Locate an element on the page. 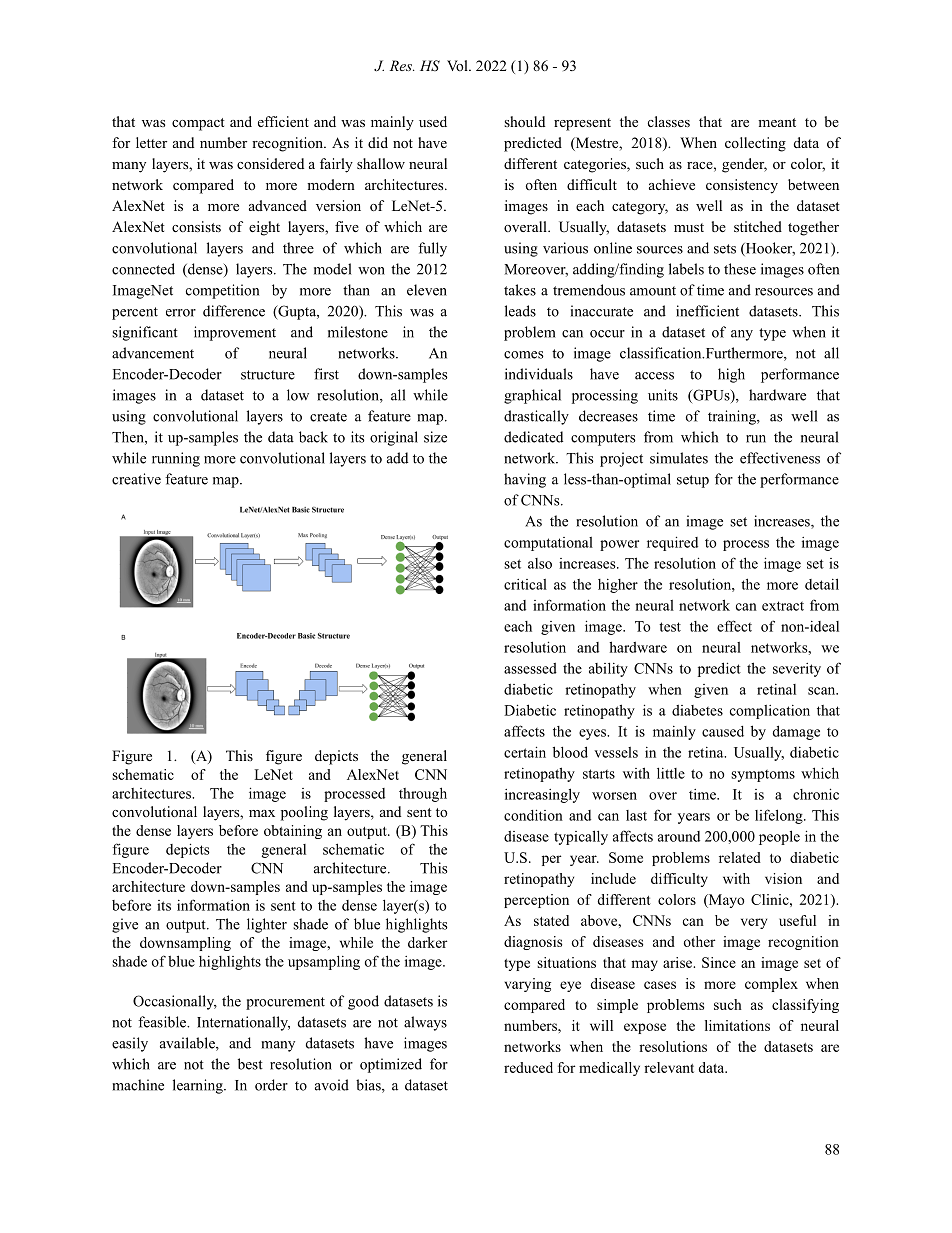  compact is located at coordinates (198, 124).
